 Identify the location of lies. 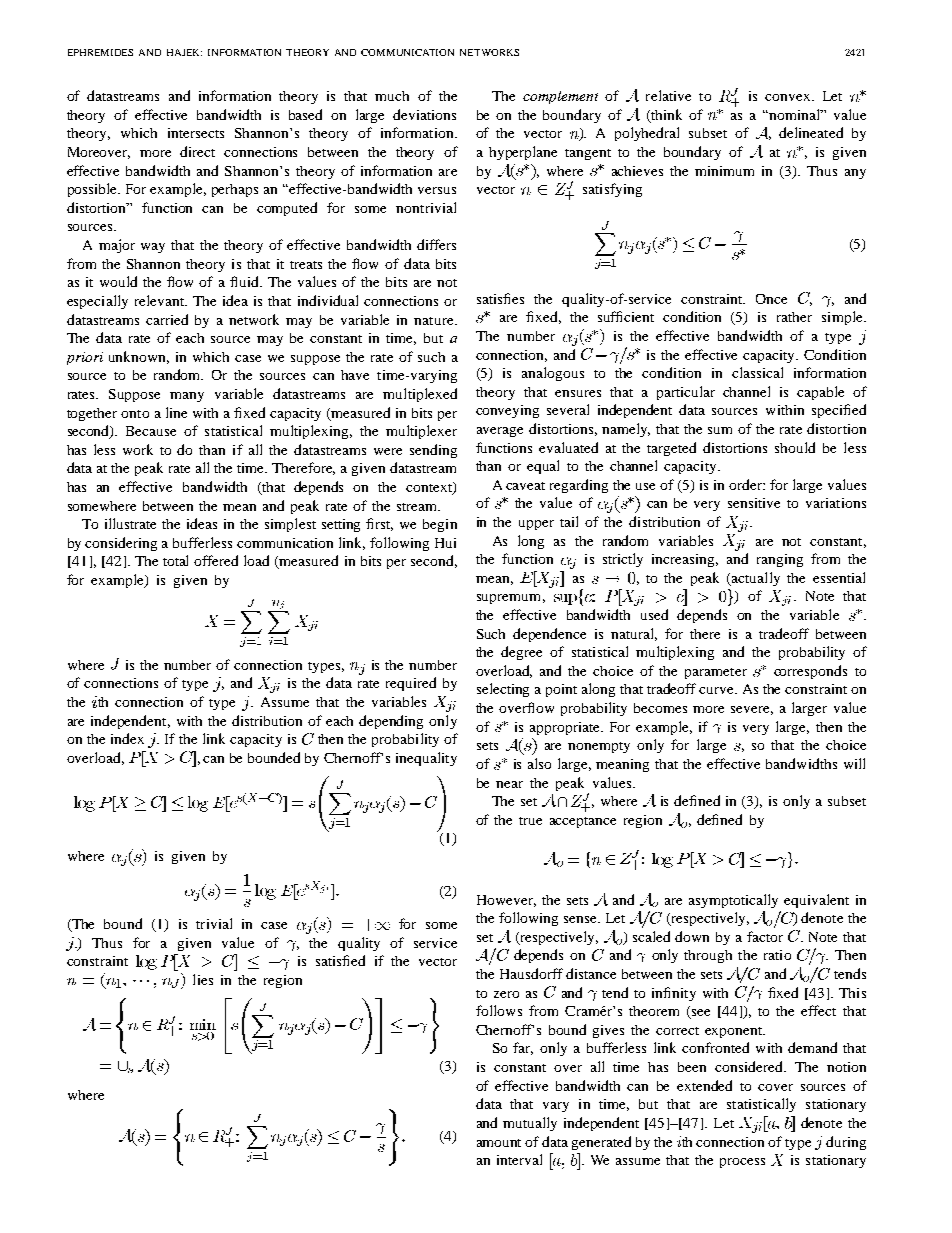
(203, 979).
